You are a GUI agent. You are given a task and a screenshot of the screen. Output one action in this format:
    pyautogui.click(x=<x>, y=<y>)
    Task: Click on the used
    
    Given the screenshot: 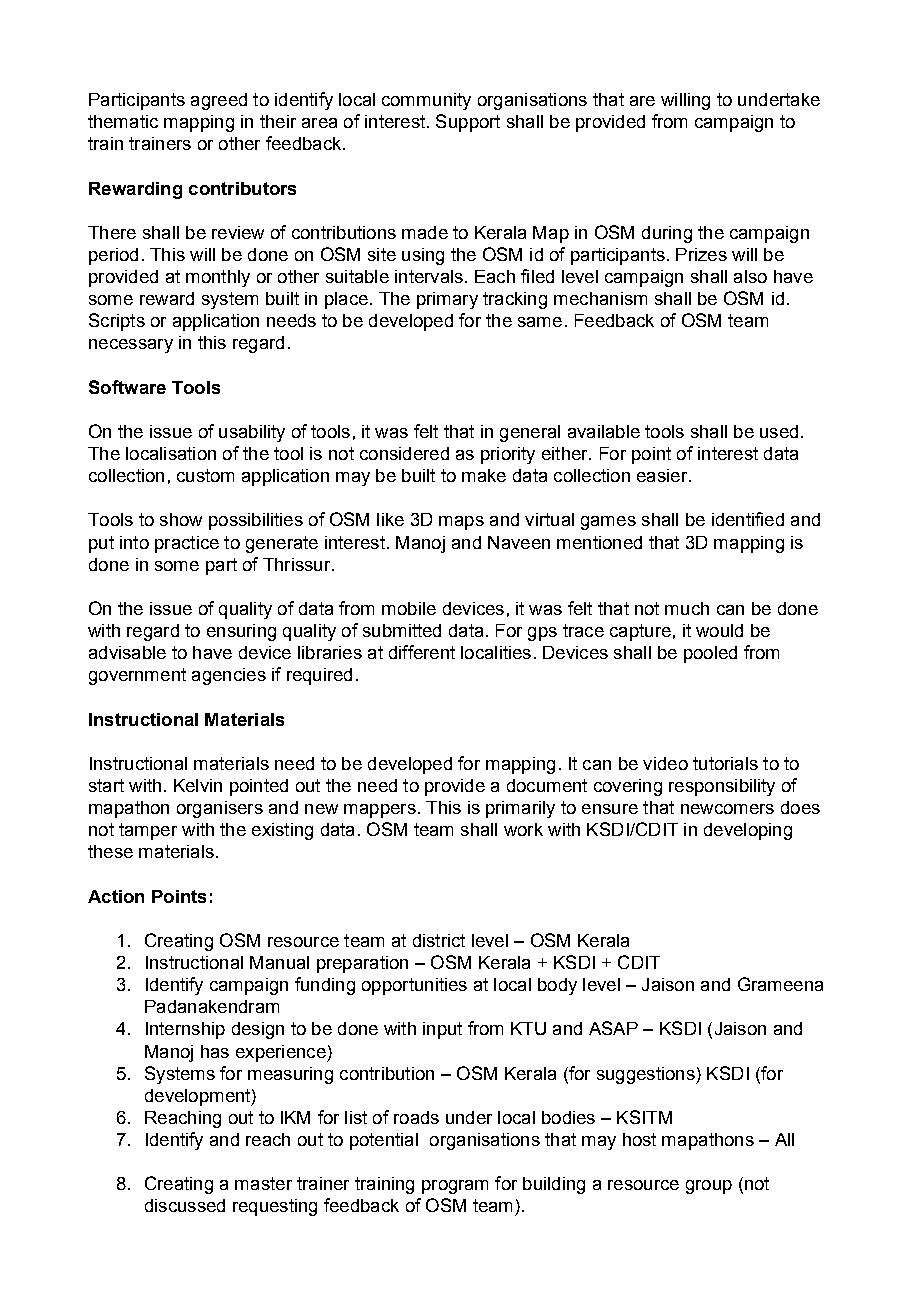 What is the action you would take?
    pyautogui.click(x=779, y=431)
